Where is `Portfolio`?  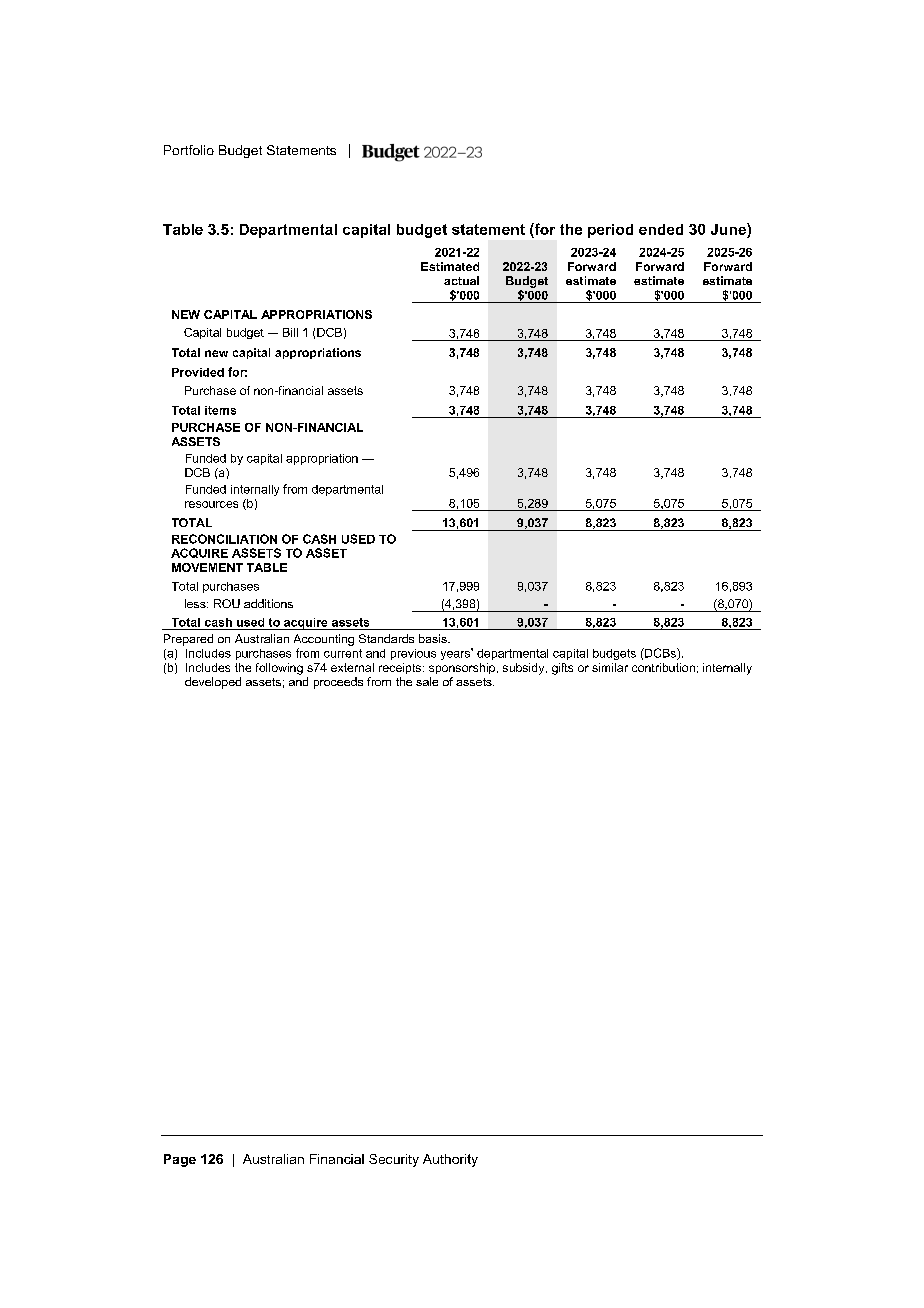 Portfolio is located at coordinates (189, 150).
